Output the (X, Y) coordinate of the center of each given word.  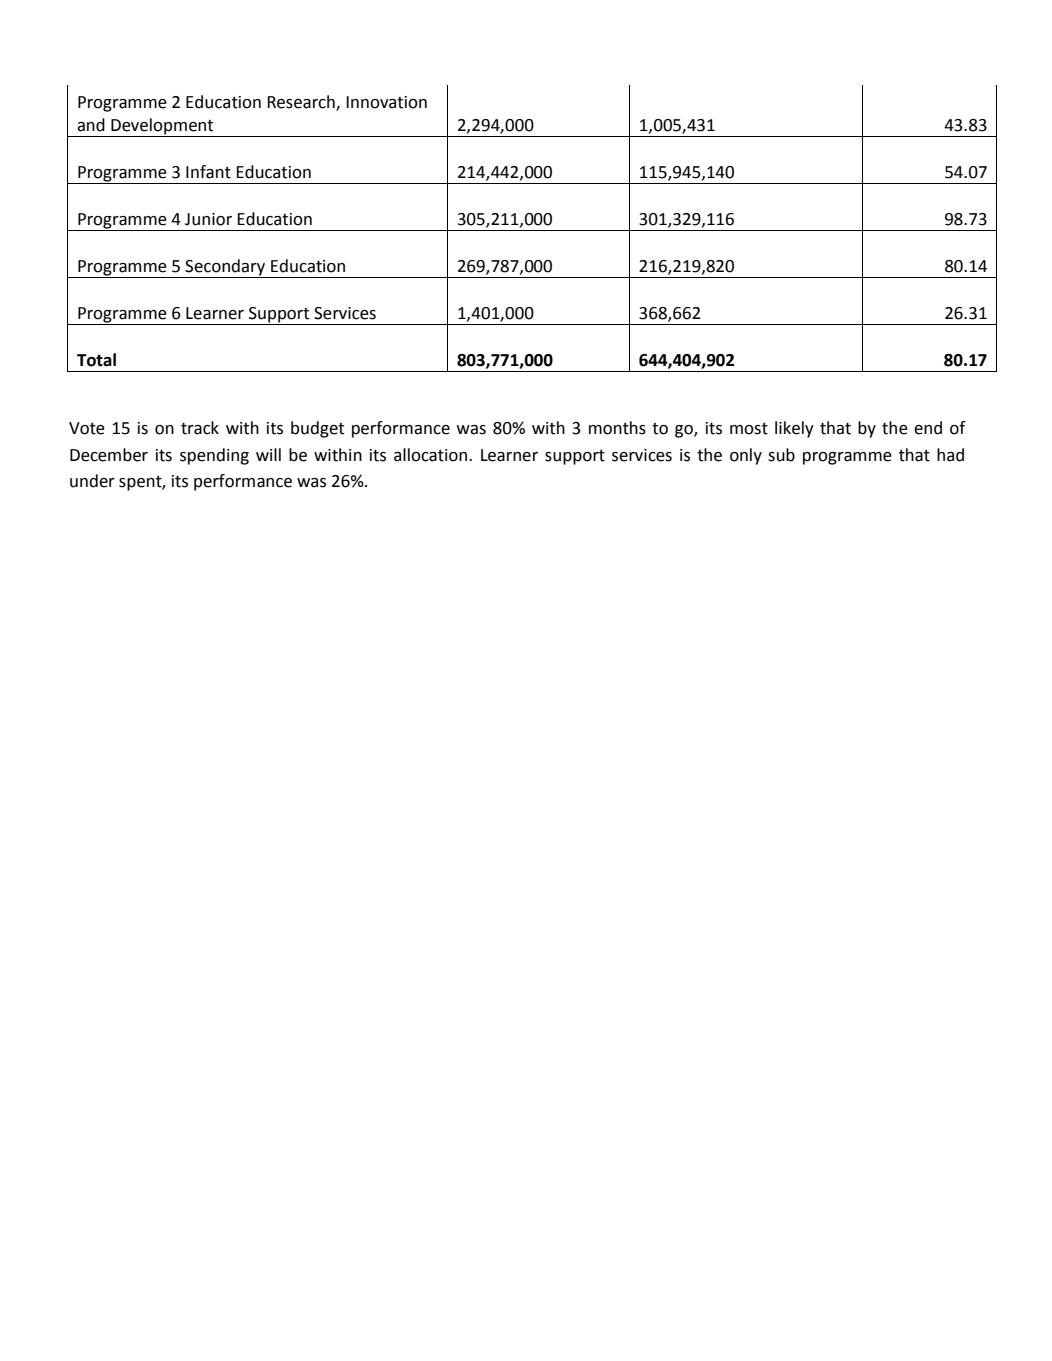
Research (302, 103)
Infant (208, 172)
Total (96, 360)
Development (162, 127)
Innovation (386, 102)
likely (794, 429)
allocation (430, 455)
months (617, 428)
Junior (208, 219)
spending (214, 456)
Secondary (225, 268)
